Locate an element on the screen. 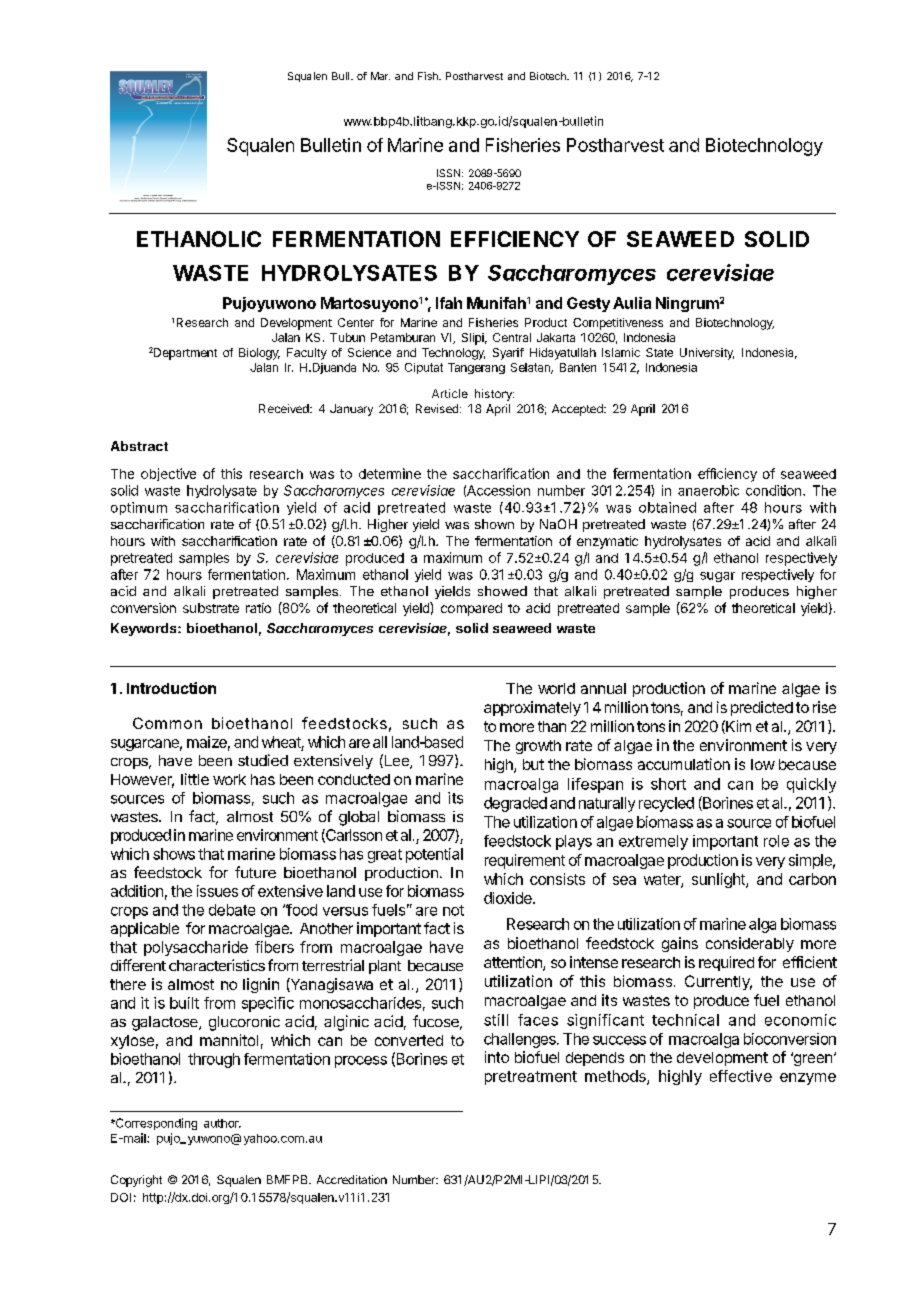  author is located at coordinates (222, 1123).
